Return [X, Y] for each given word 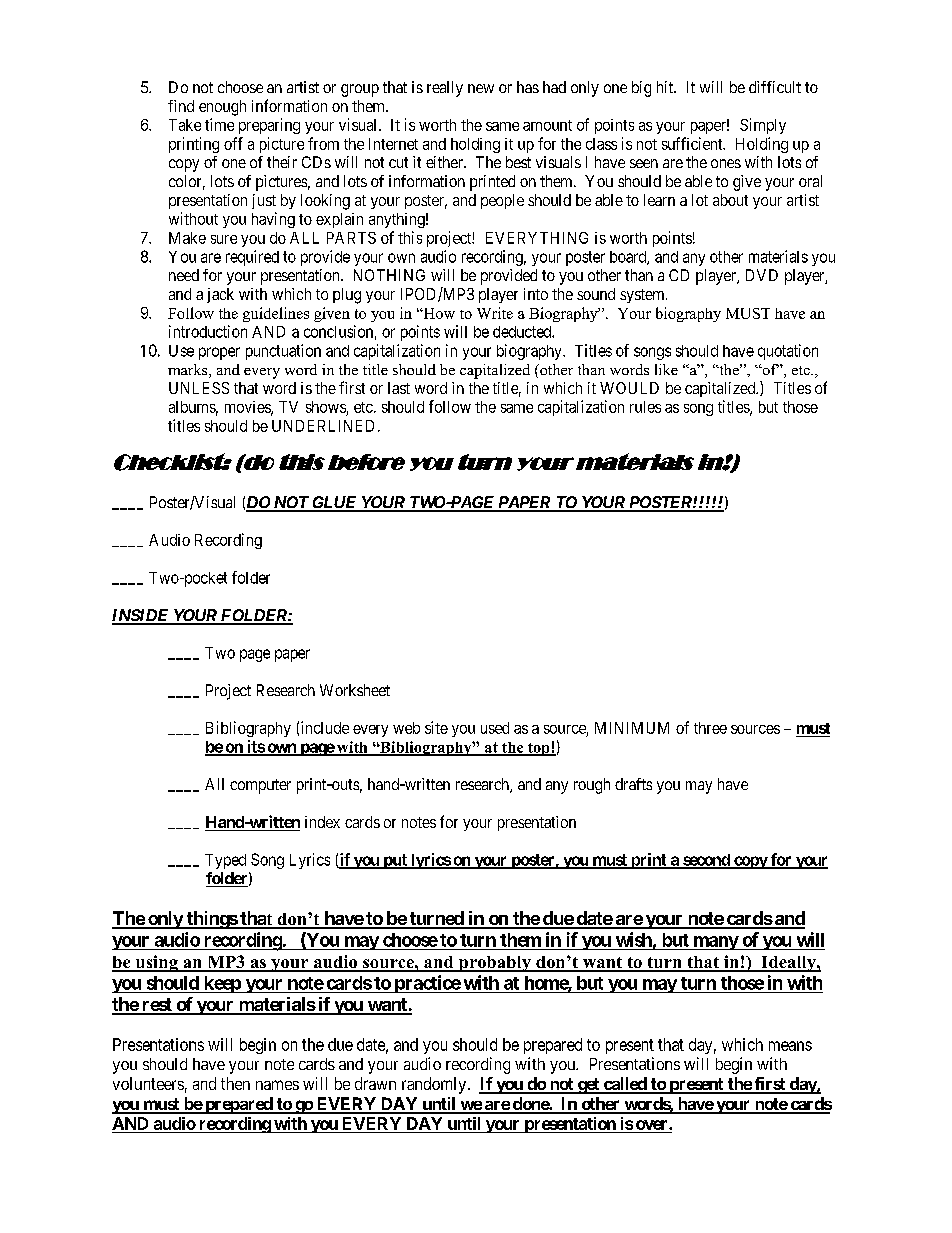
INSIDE [141, 616]
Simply [763, 126]
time [219, 124]
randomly [435, 1085]
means [790, 1046]
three [710, 728]
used [495, 728]
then [235, 1083]
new [481, 88]
